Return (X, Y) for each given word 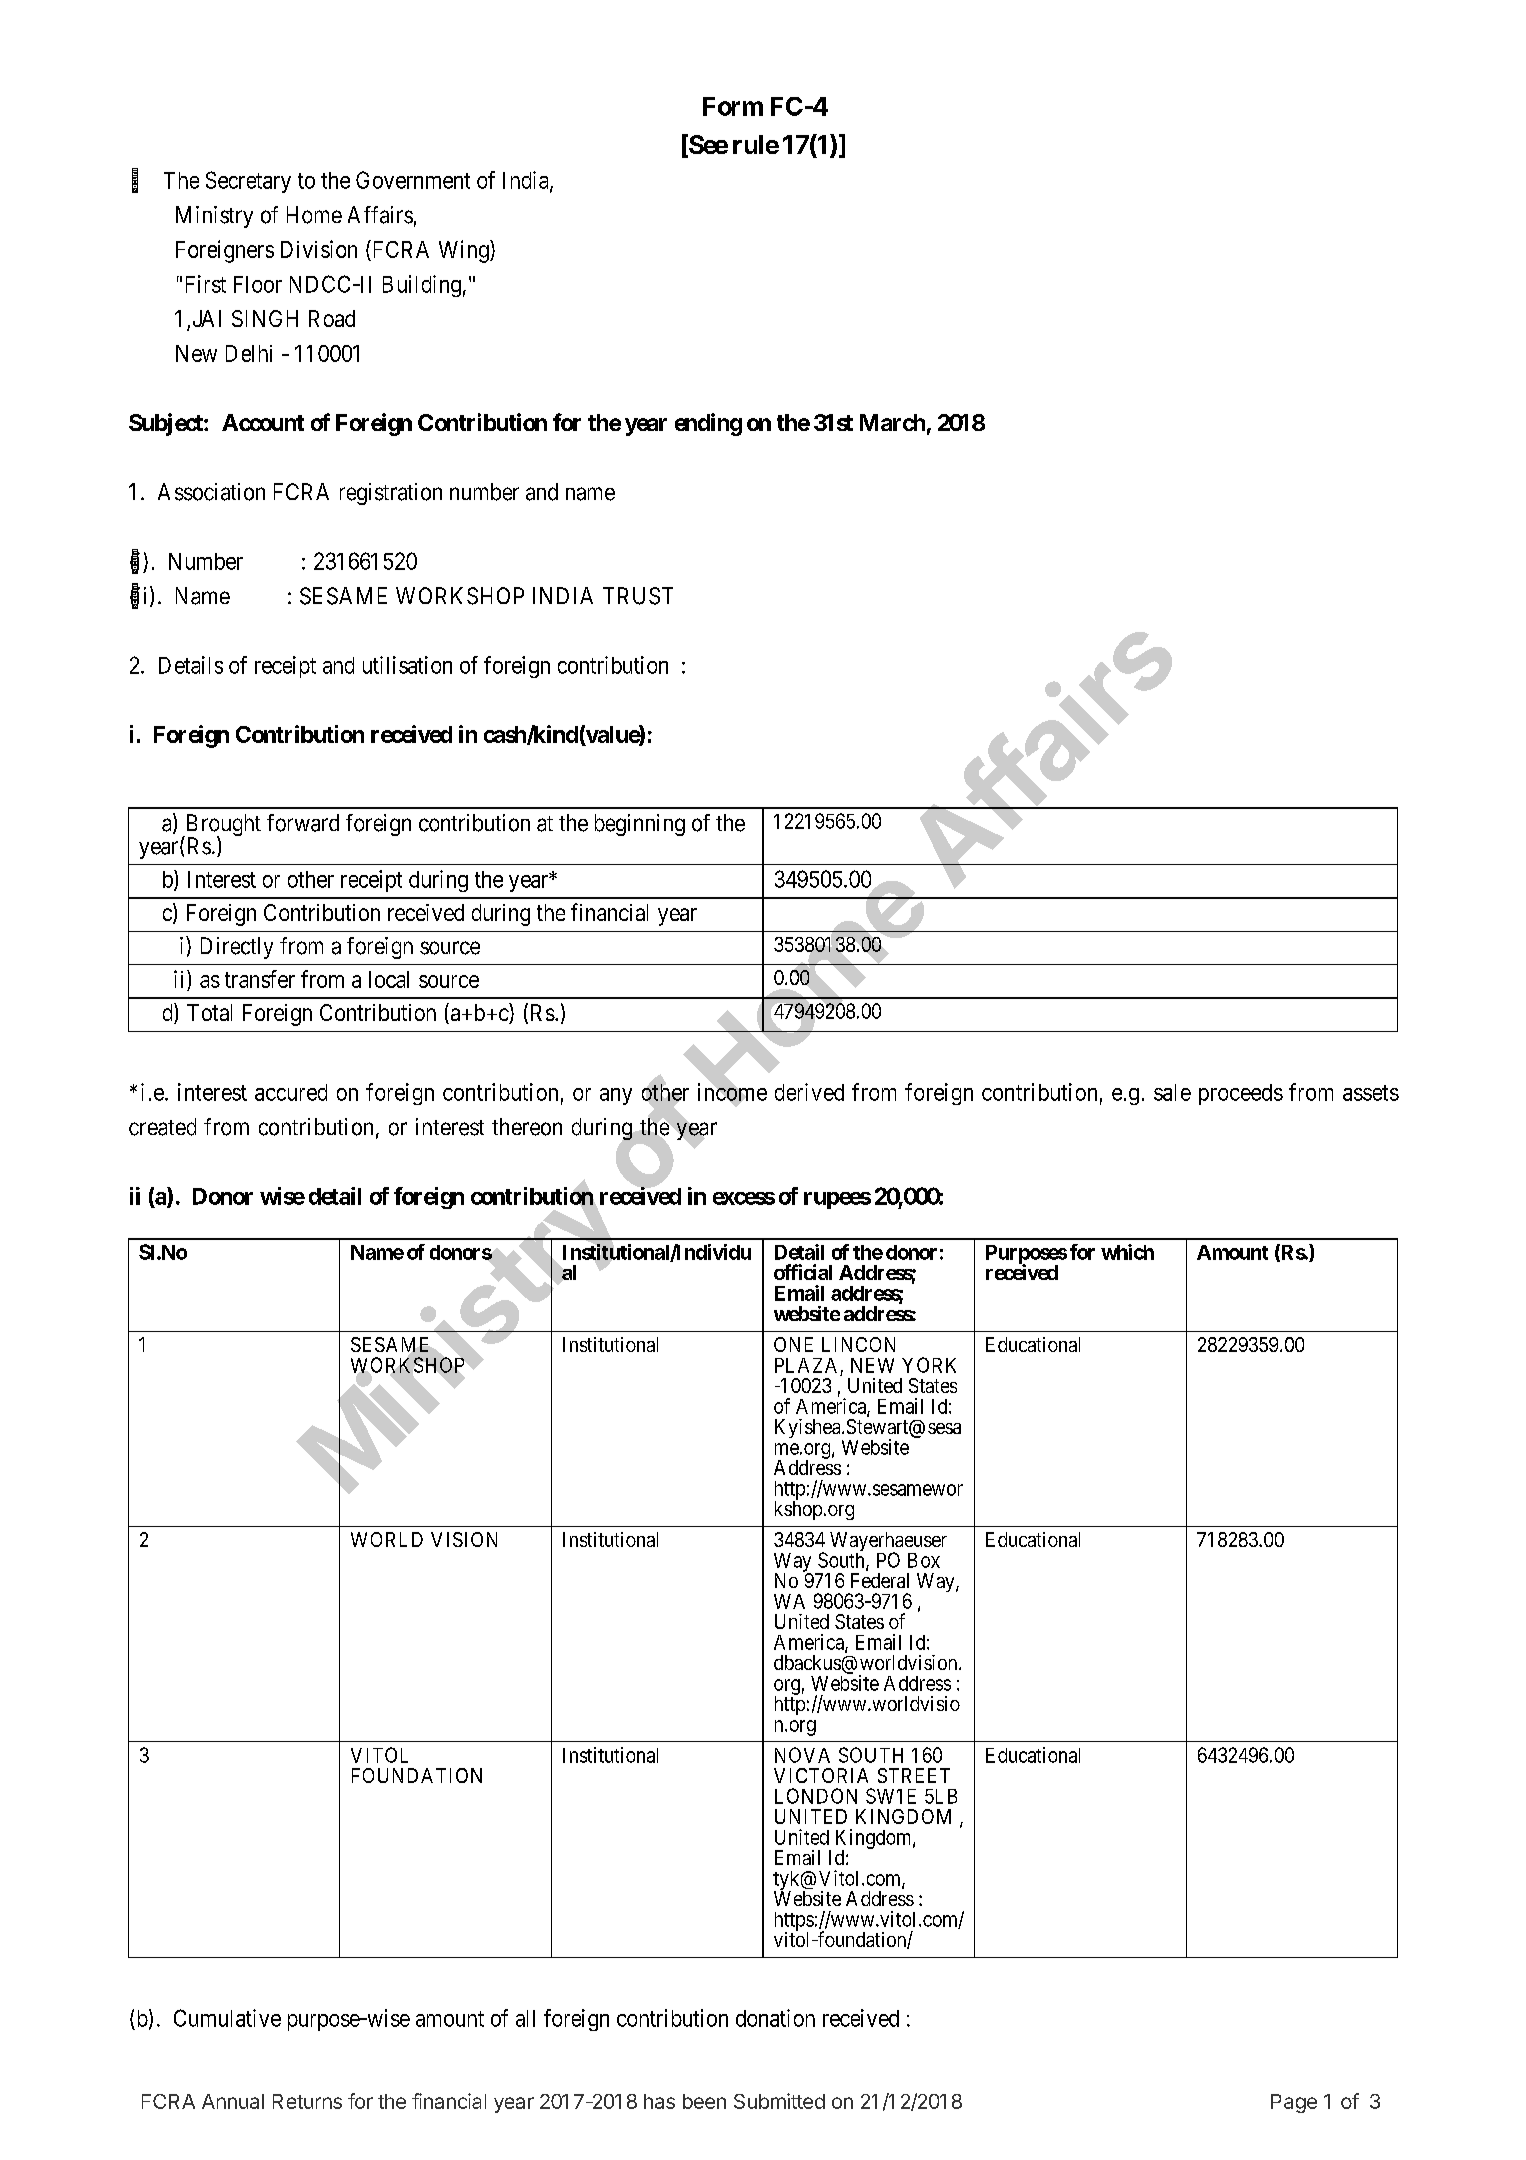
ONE (793, 1344)
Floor (258, 284)
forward (303, 823)
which (1127, 1252)
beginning (640, 825)
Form (733, 106)
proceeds (1241, 1094)
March (892, 422)
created (162, 1127)
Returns (307, 2101)
